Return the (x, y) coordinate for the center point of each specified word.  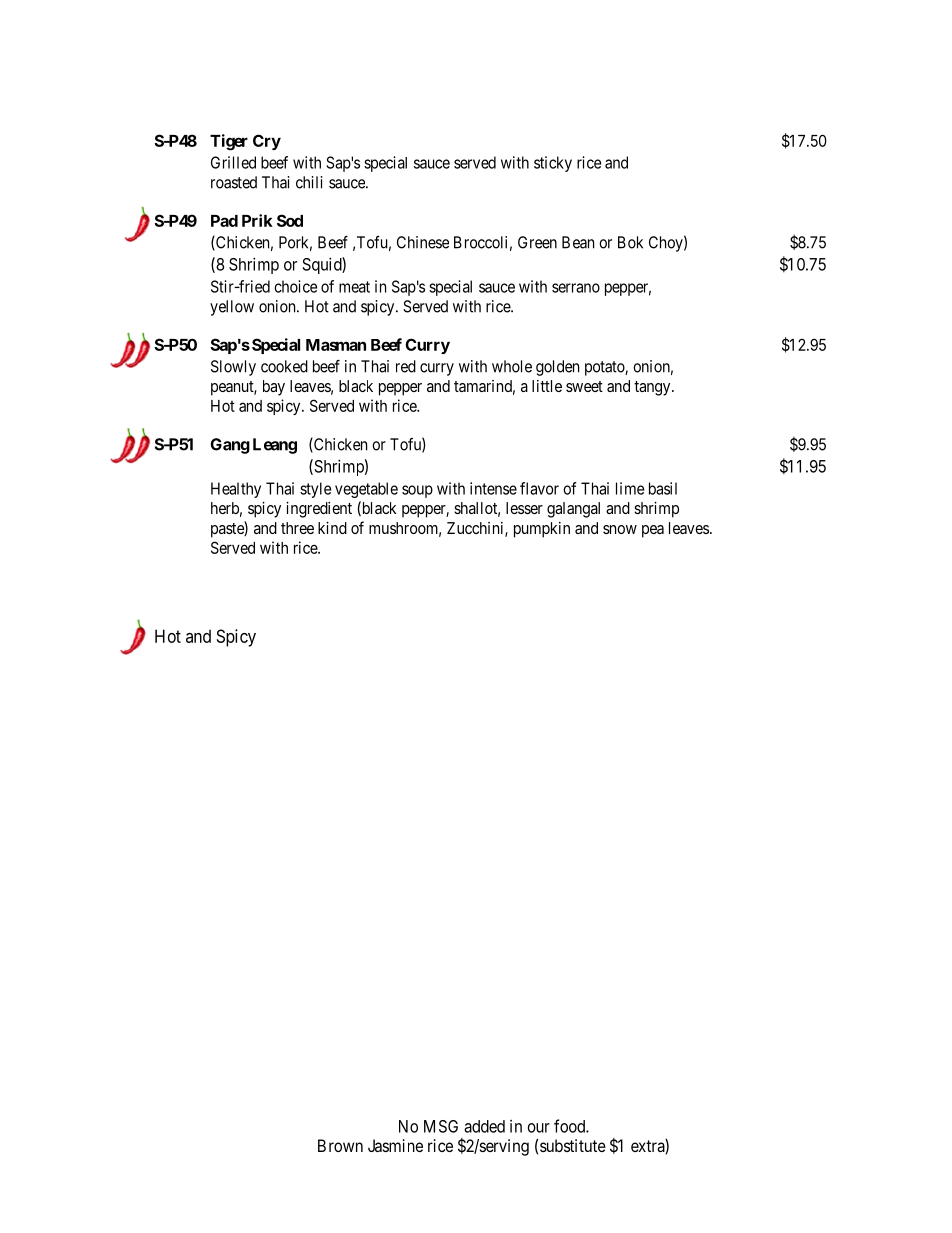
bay (274, 388)
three (297, 528)
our (539, 1128)
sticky (553, 164)
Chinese (423, 242)
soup (417, 491)
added (484, 1126)
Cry (267, 142)
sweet (584, 386)
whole (512, 366)
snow (620, 529)
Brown (340, 1145)
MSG (441, 1126)
